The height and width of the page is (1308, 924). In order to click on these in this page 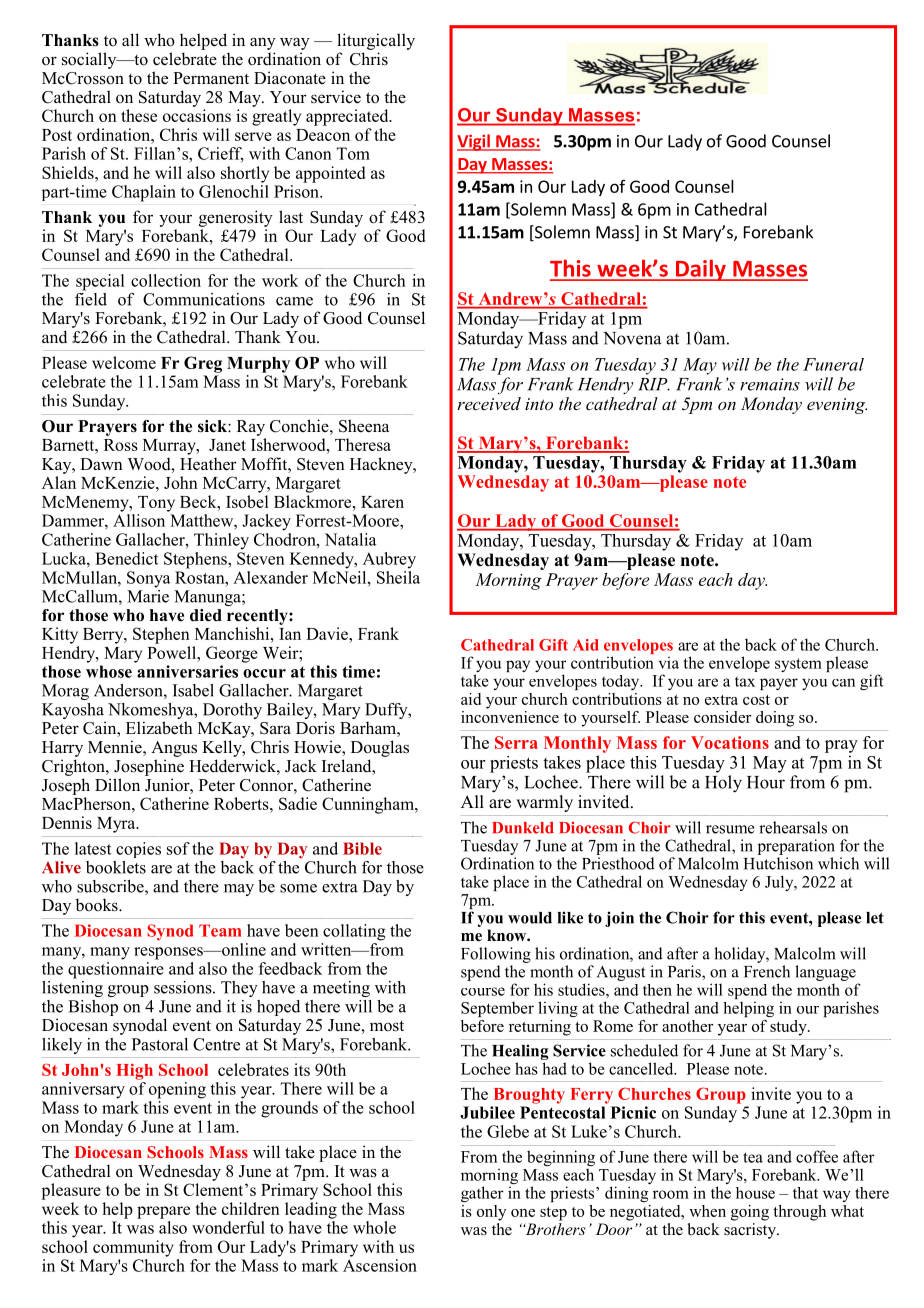, I will do `click(139, 115)`.
